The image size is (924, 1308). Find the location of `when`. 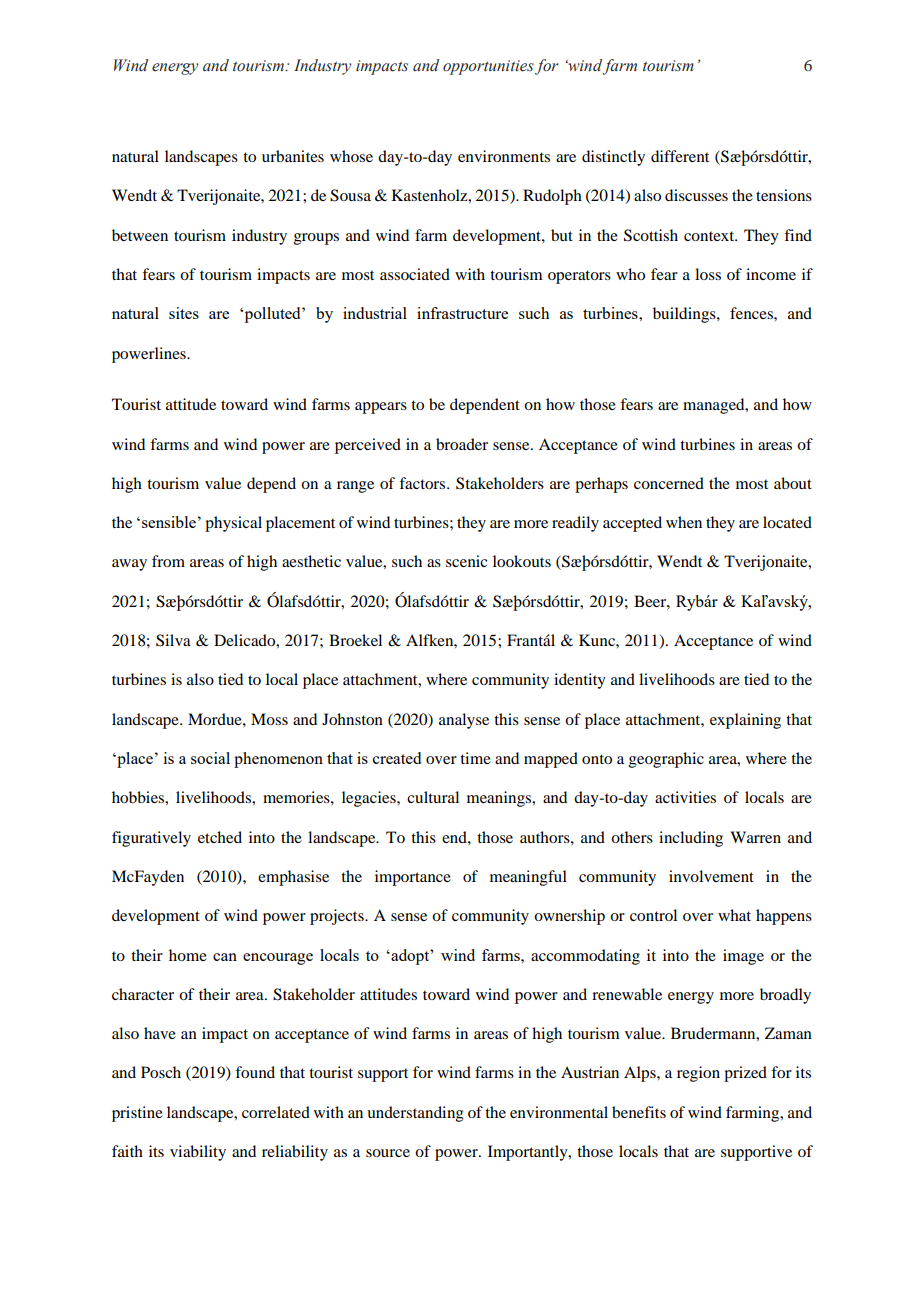

when is located at coordinates (684, 522).
